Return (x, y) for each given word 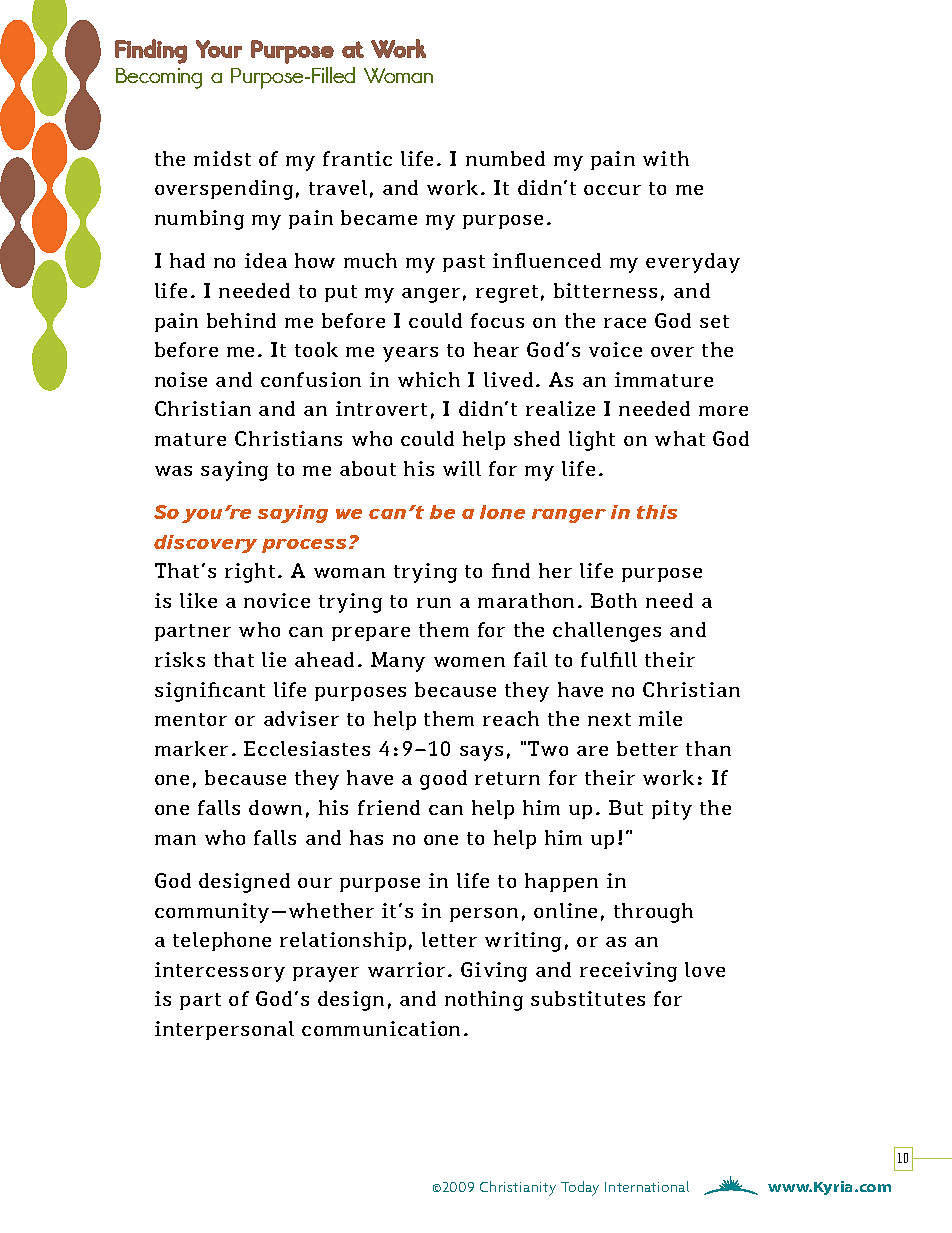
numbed (505, 158)
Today (580, 1188)
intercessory (220, 972)
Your (219, 49)
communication (381, 1028)
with (666, 158)
